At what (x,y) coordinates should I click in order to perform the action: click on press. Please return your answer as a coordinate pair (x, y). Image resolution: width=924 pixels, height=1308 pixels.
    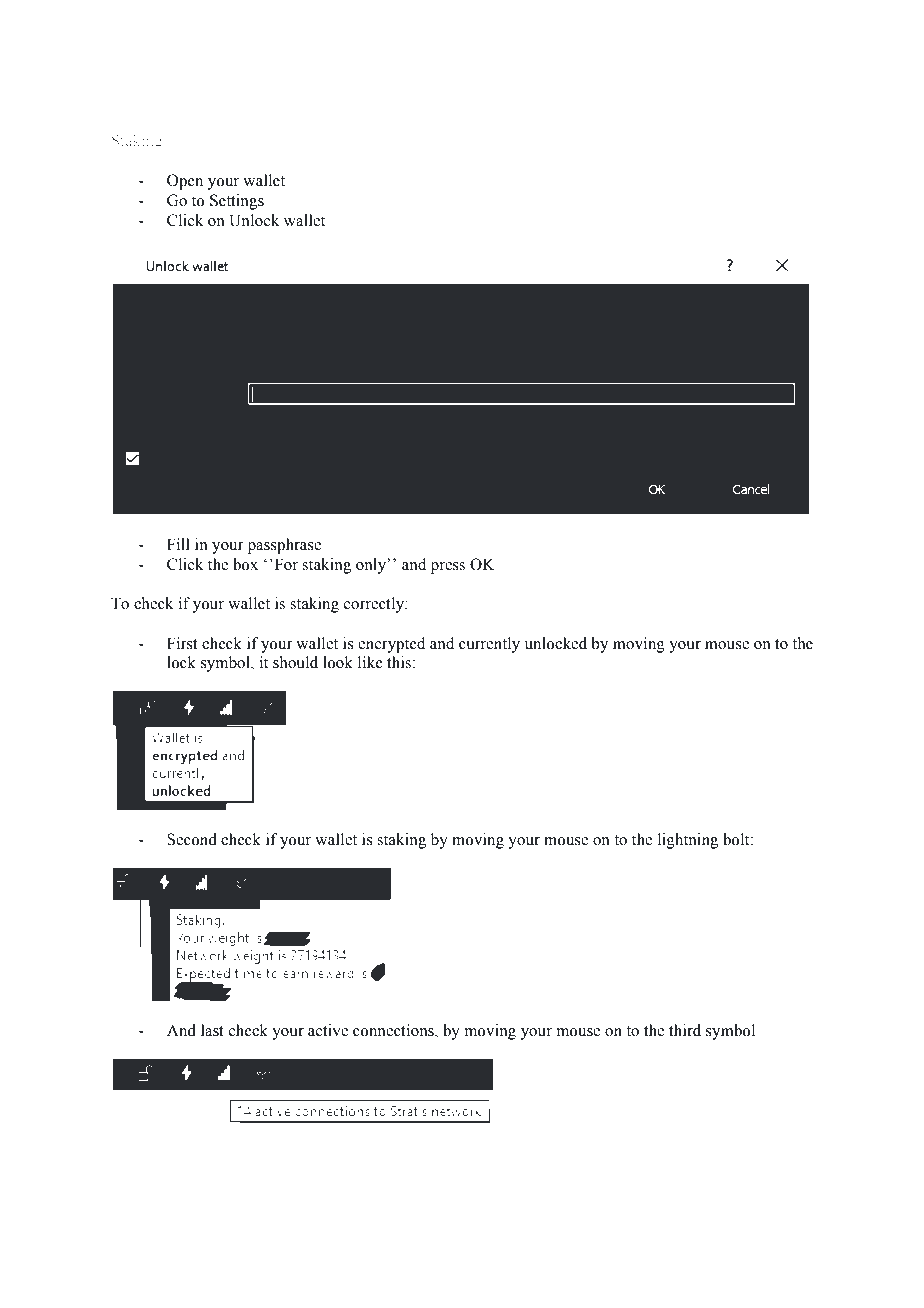
    Looking at the image, I should click on (448, 568).
